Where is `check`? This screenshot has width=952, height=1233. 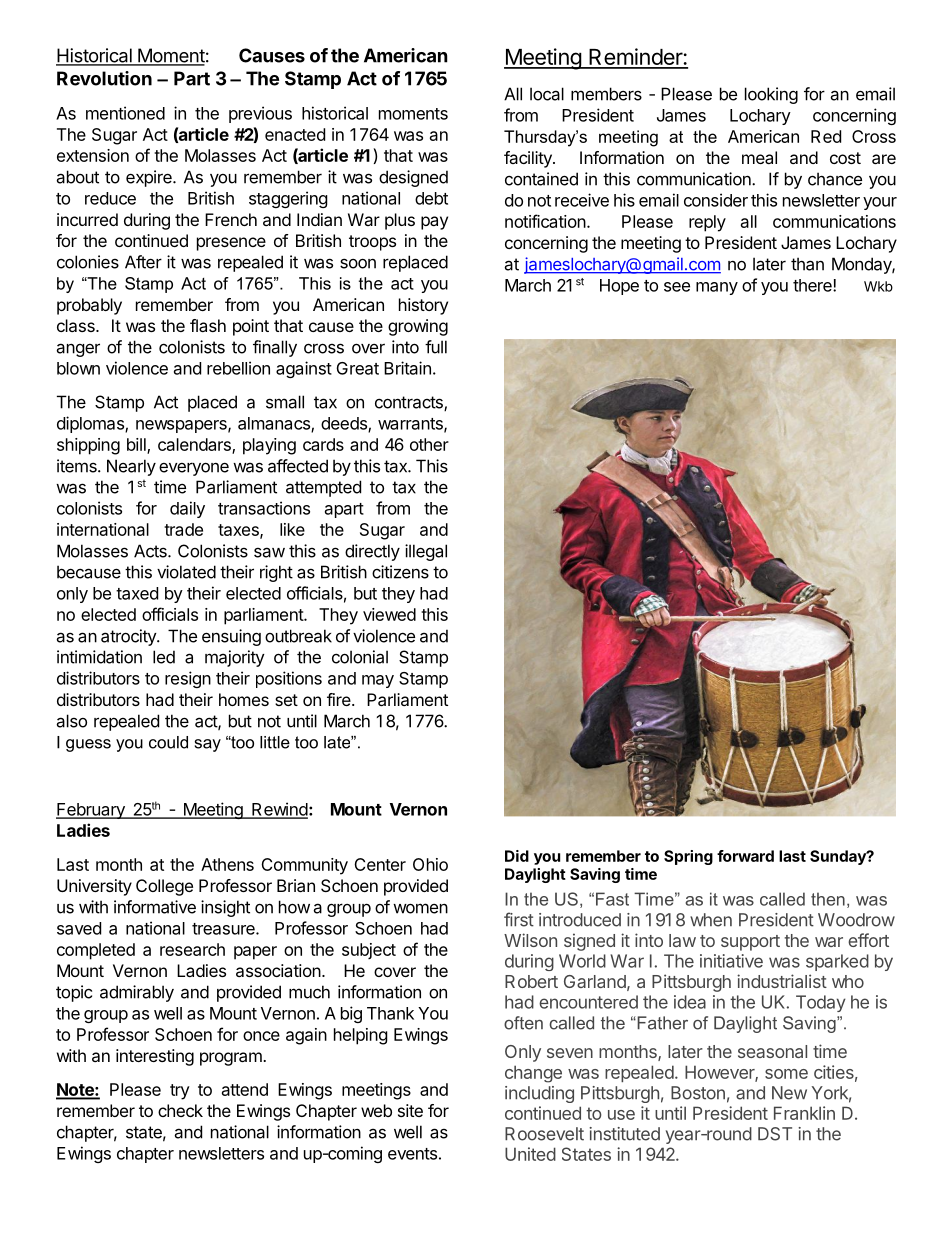 check is located at coordinates (180, 1110).
